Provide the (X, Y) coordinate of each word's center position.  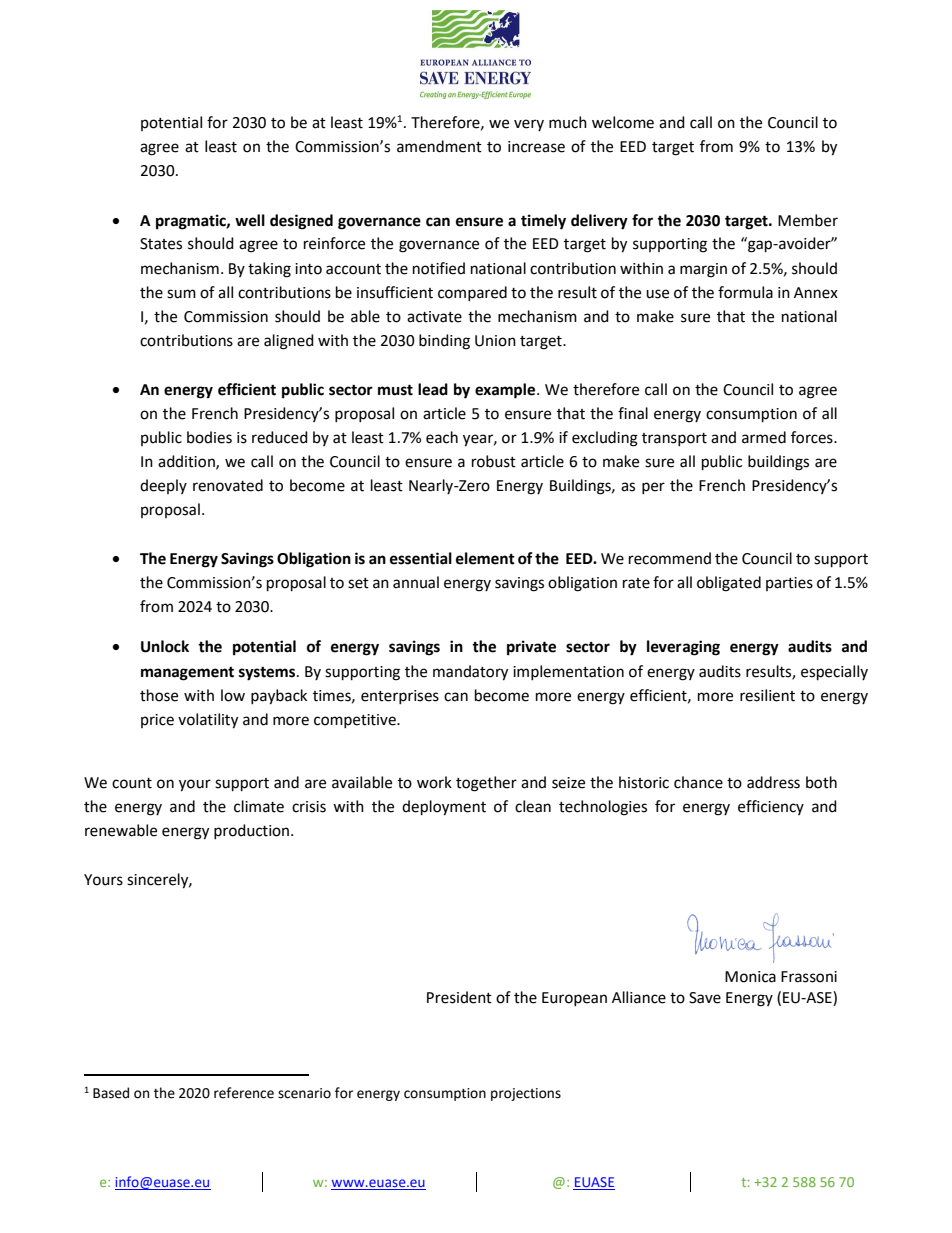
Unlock (165, 646)
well (250, 220)
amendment (439, 146)
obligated (729, 584)
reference (244, 1093)
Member (808, 220)
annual (416, 582)
